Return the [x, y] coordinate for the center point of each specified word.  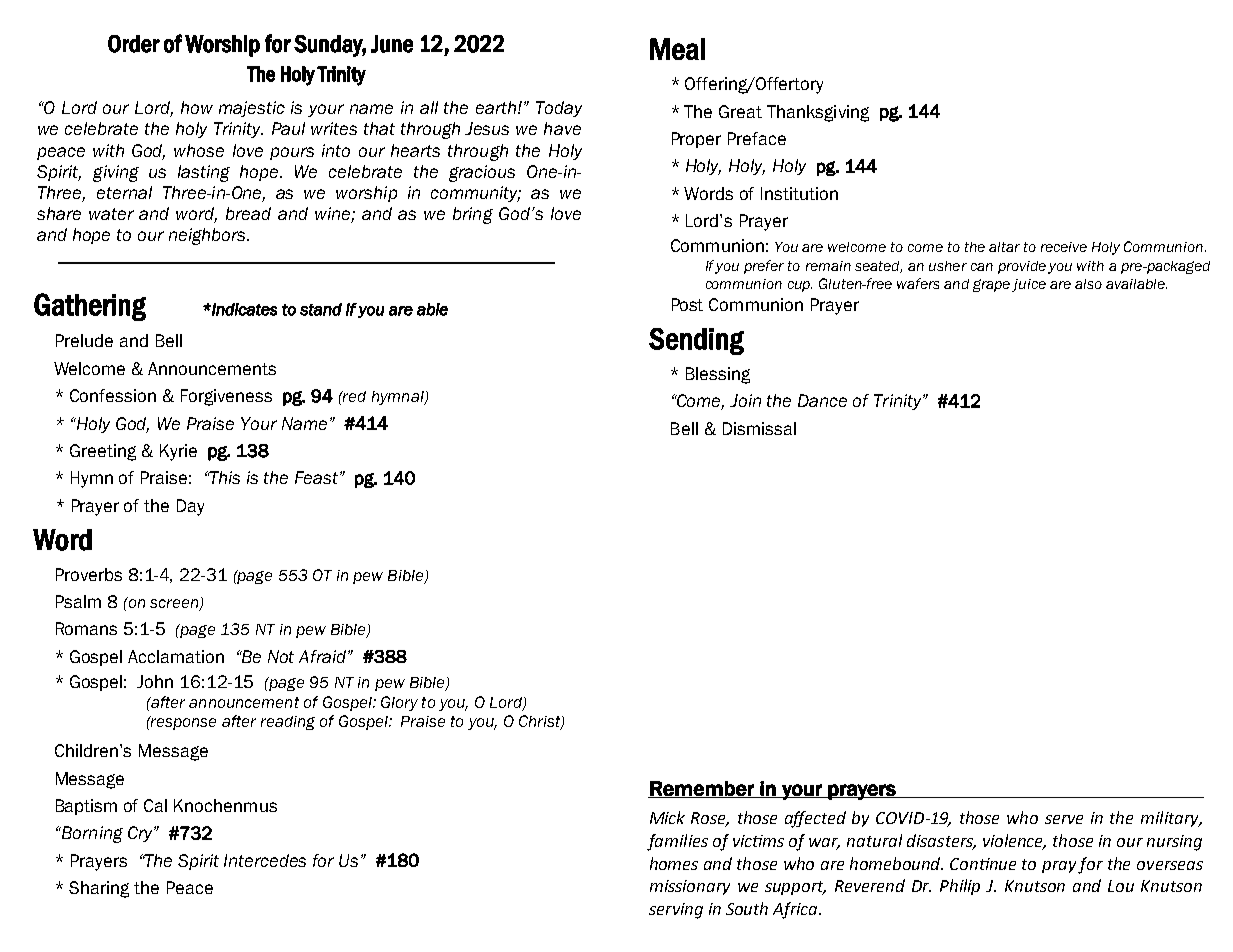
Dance [822, 400]
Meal [677, 49]
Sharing [99, 889]
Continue [983, 864]
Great [740, 111]
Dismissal [759, 428]
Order [134, 44]
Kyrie [178, 452]
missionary [690, 887]
